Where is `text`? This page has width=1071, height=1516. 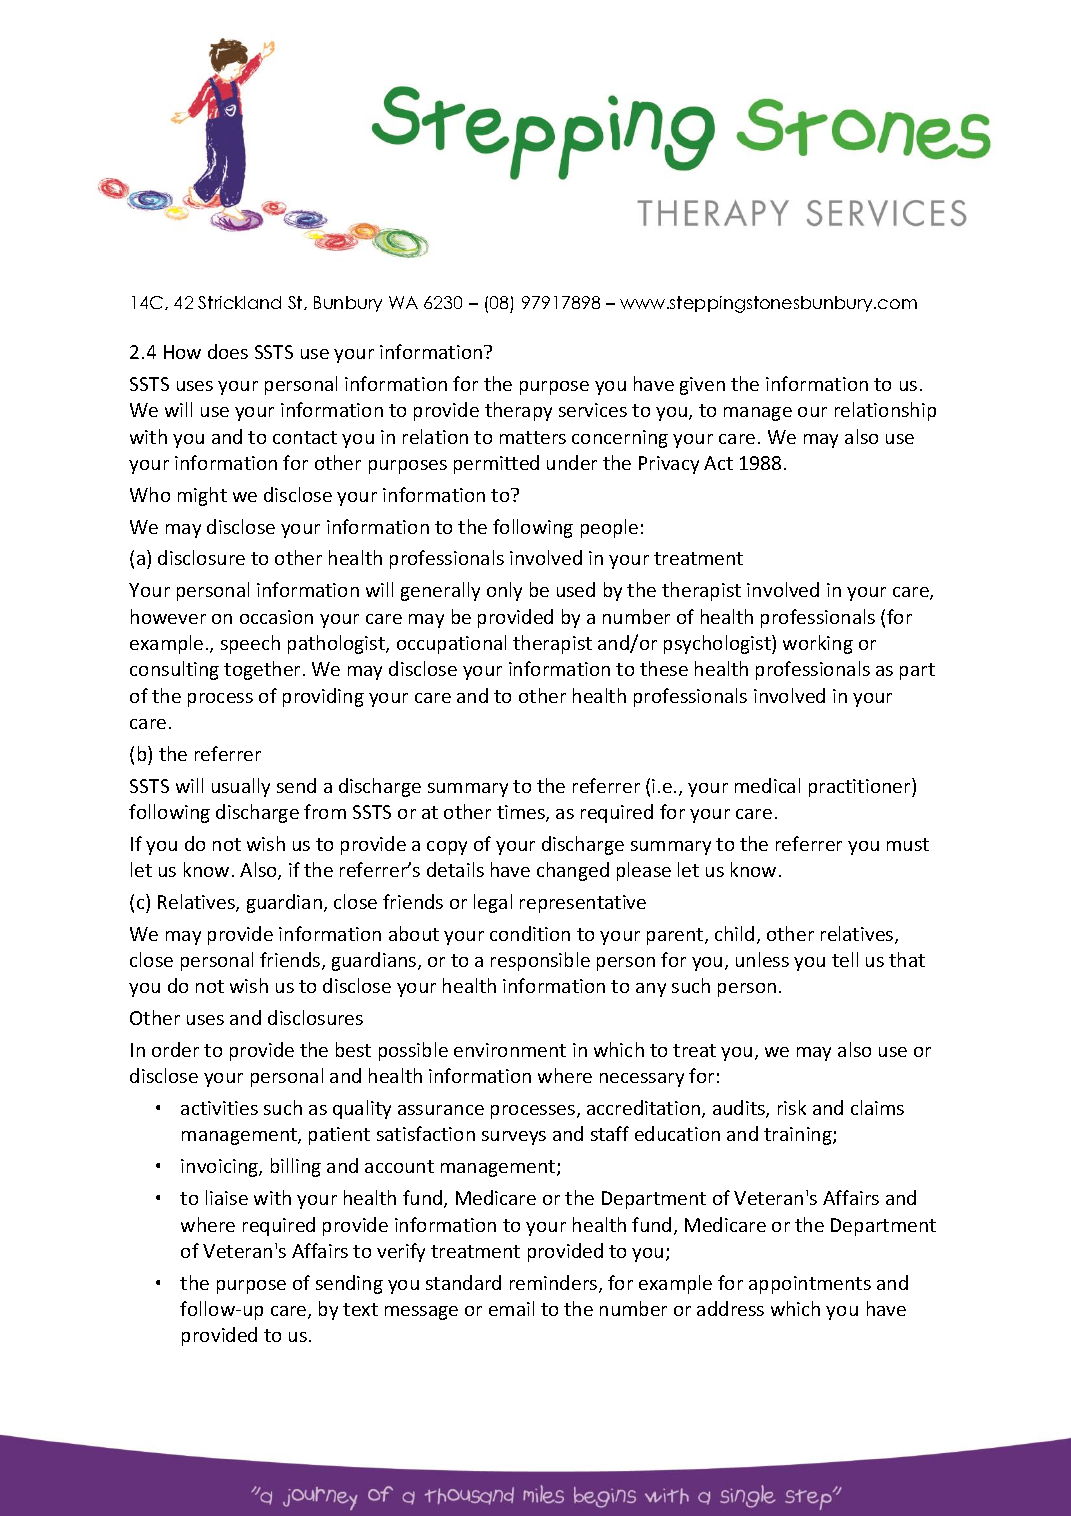
text is located at coordinates (360, 1309).
